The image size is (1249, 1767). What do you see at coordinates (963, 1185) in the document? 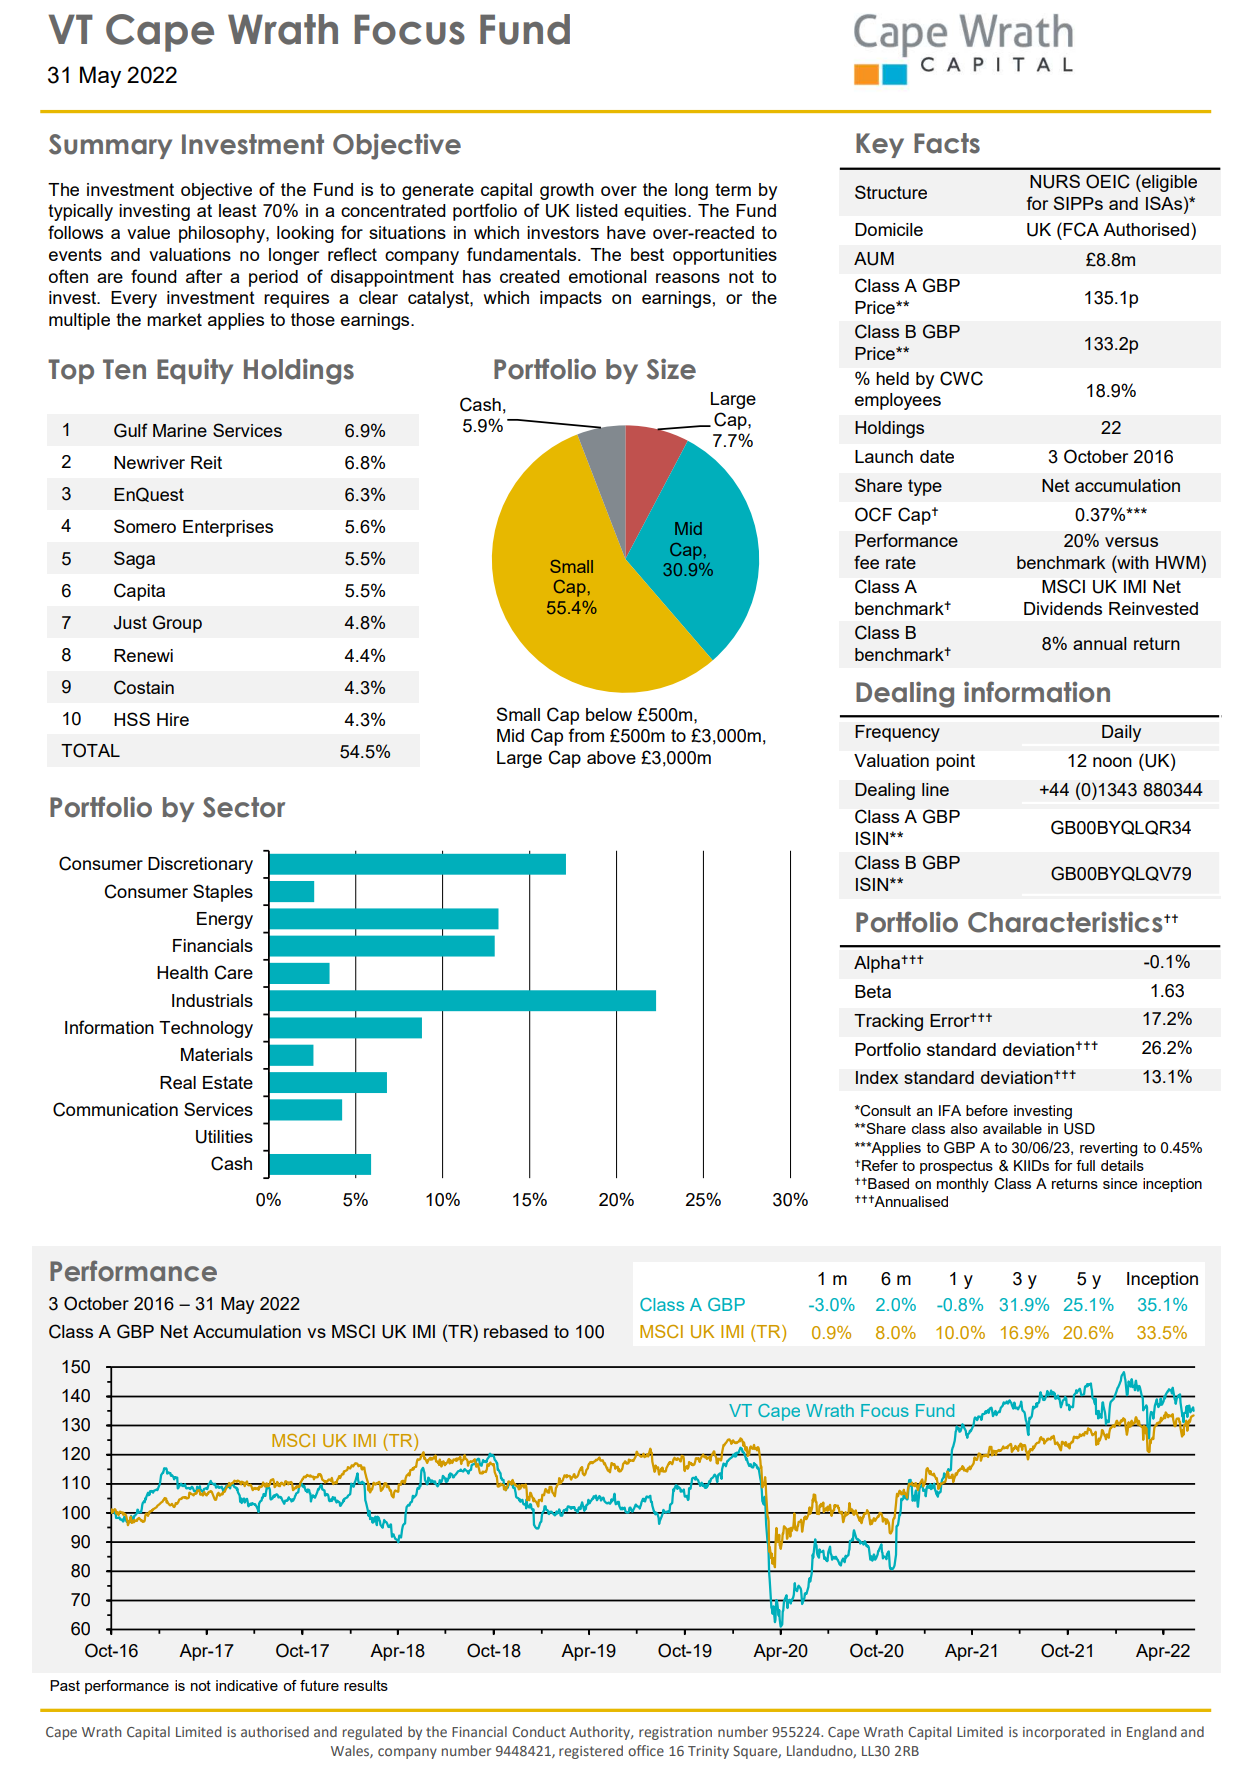
I see `monthly` at bounding box center [963, 1185].
